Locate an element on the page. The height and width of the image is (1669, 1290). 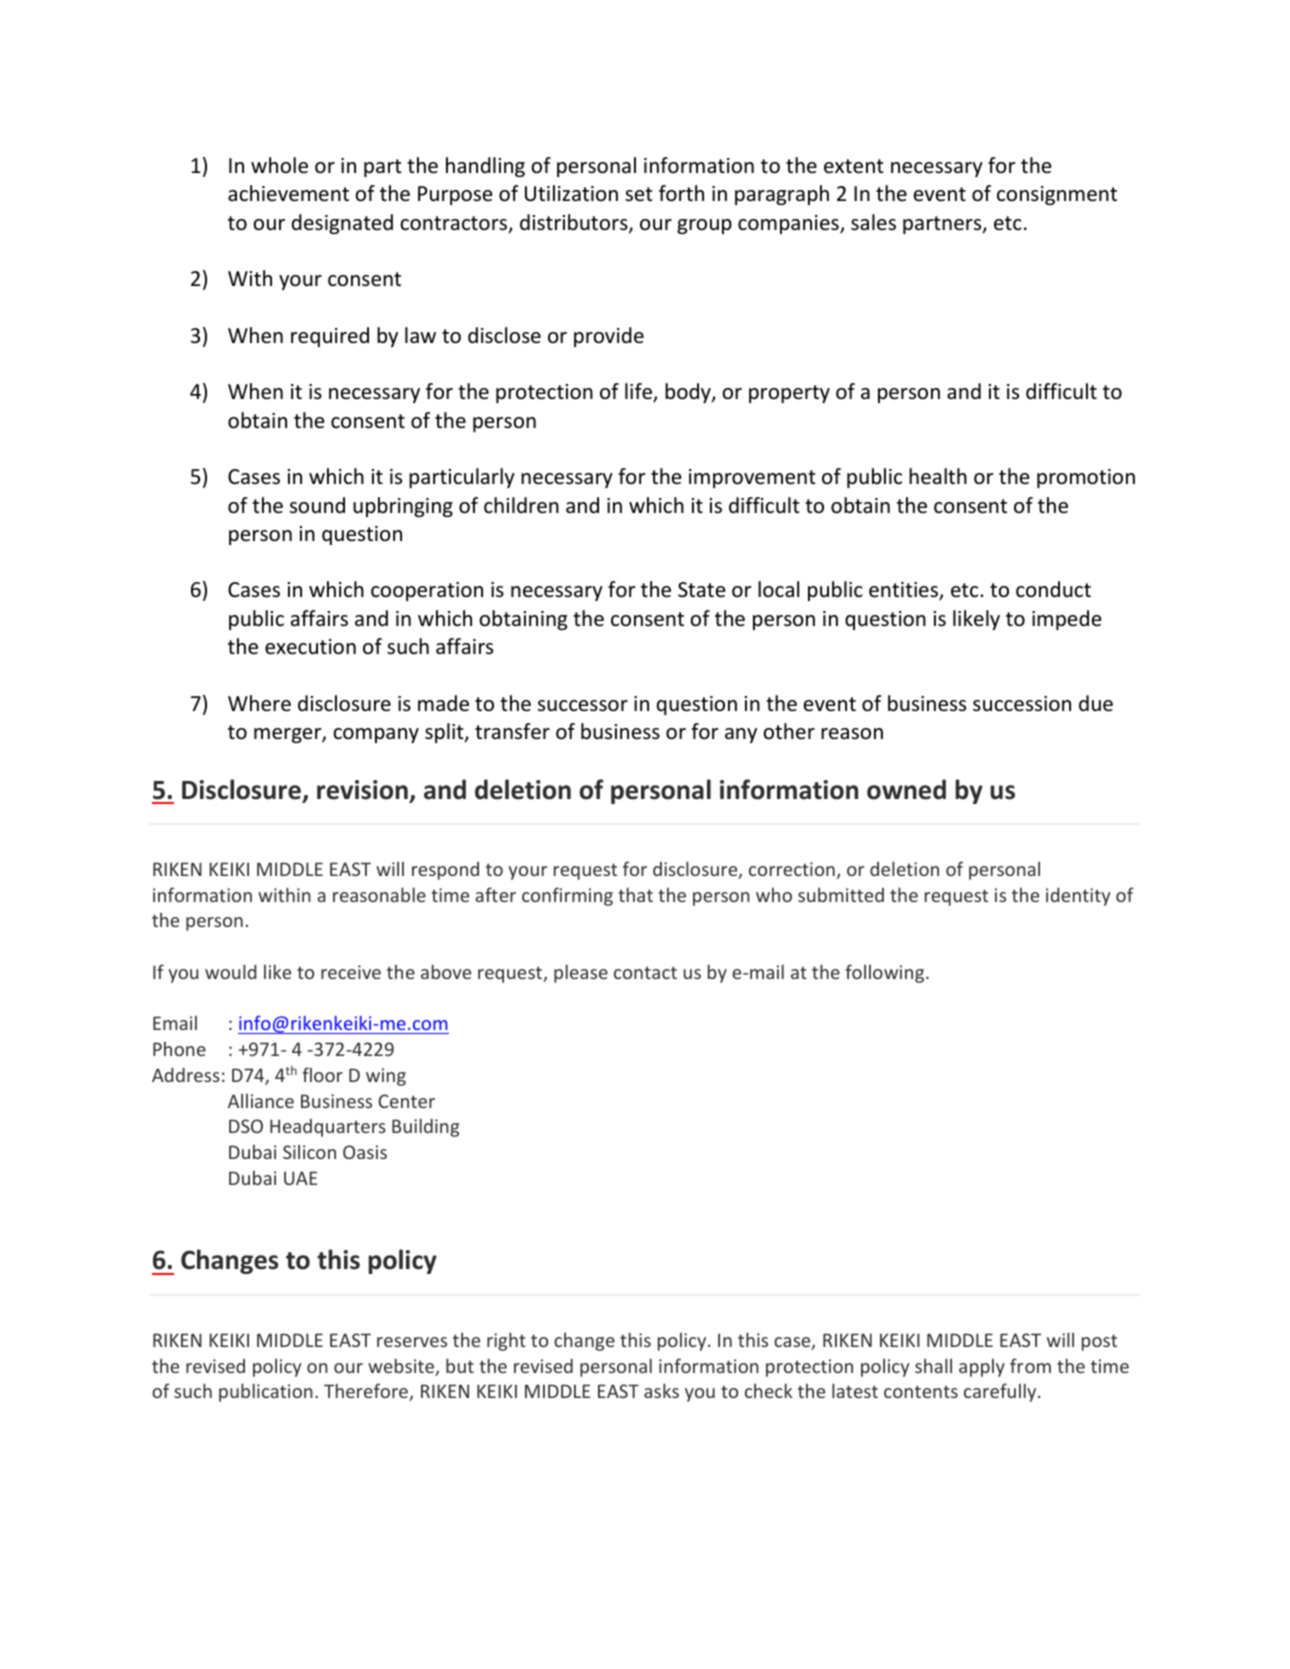
revision is located at coordinates (362, 790).
